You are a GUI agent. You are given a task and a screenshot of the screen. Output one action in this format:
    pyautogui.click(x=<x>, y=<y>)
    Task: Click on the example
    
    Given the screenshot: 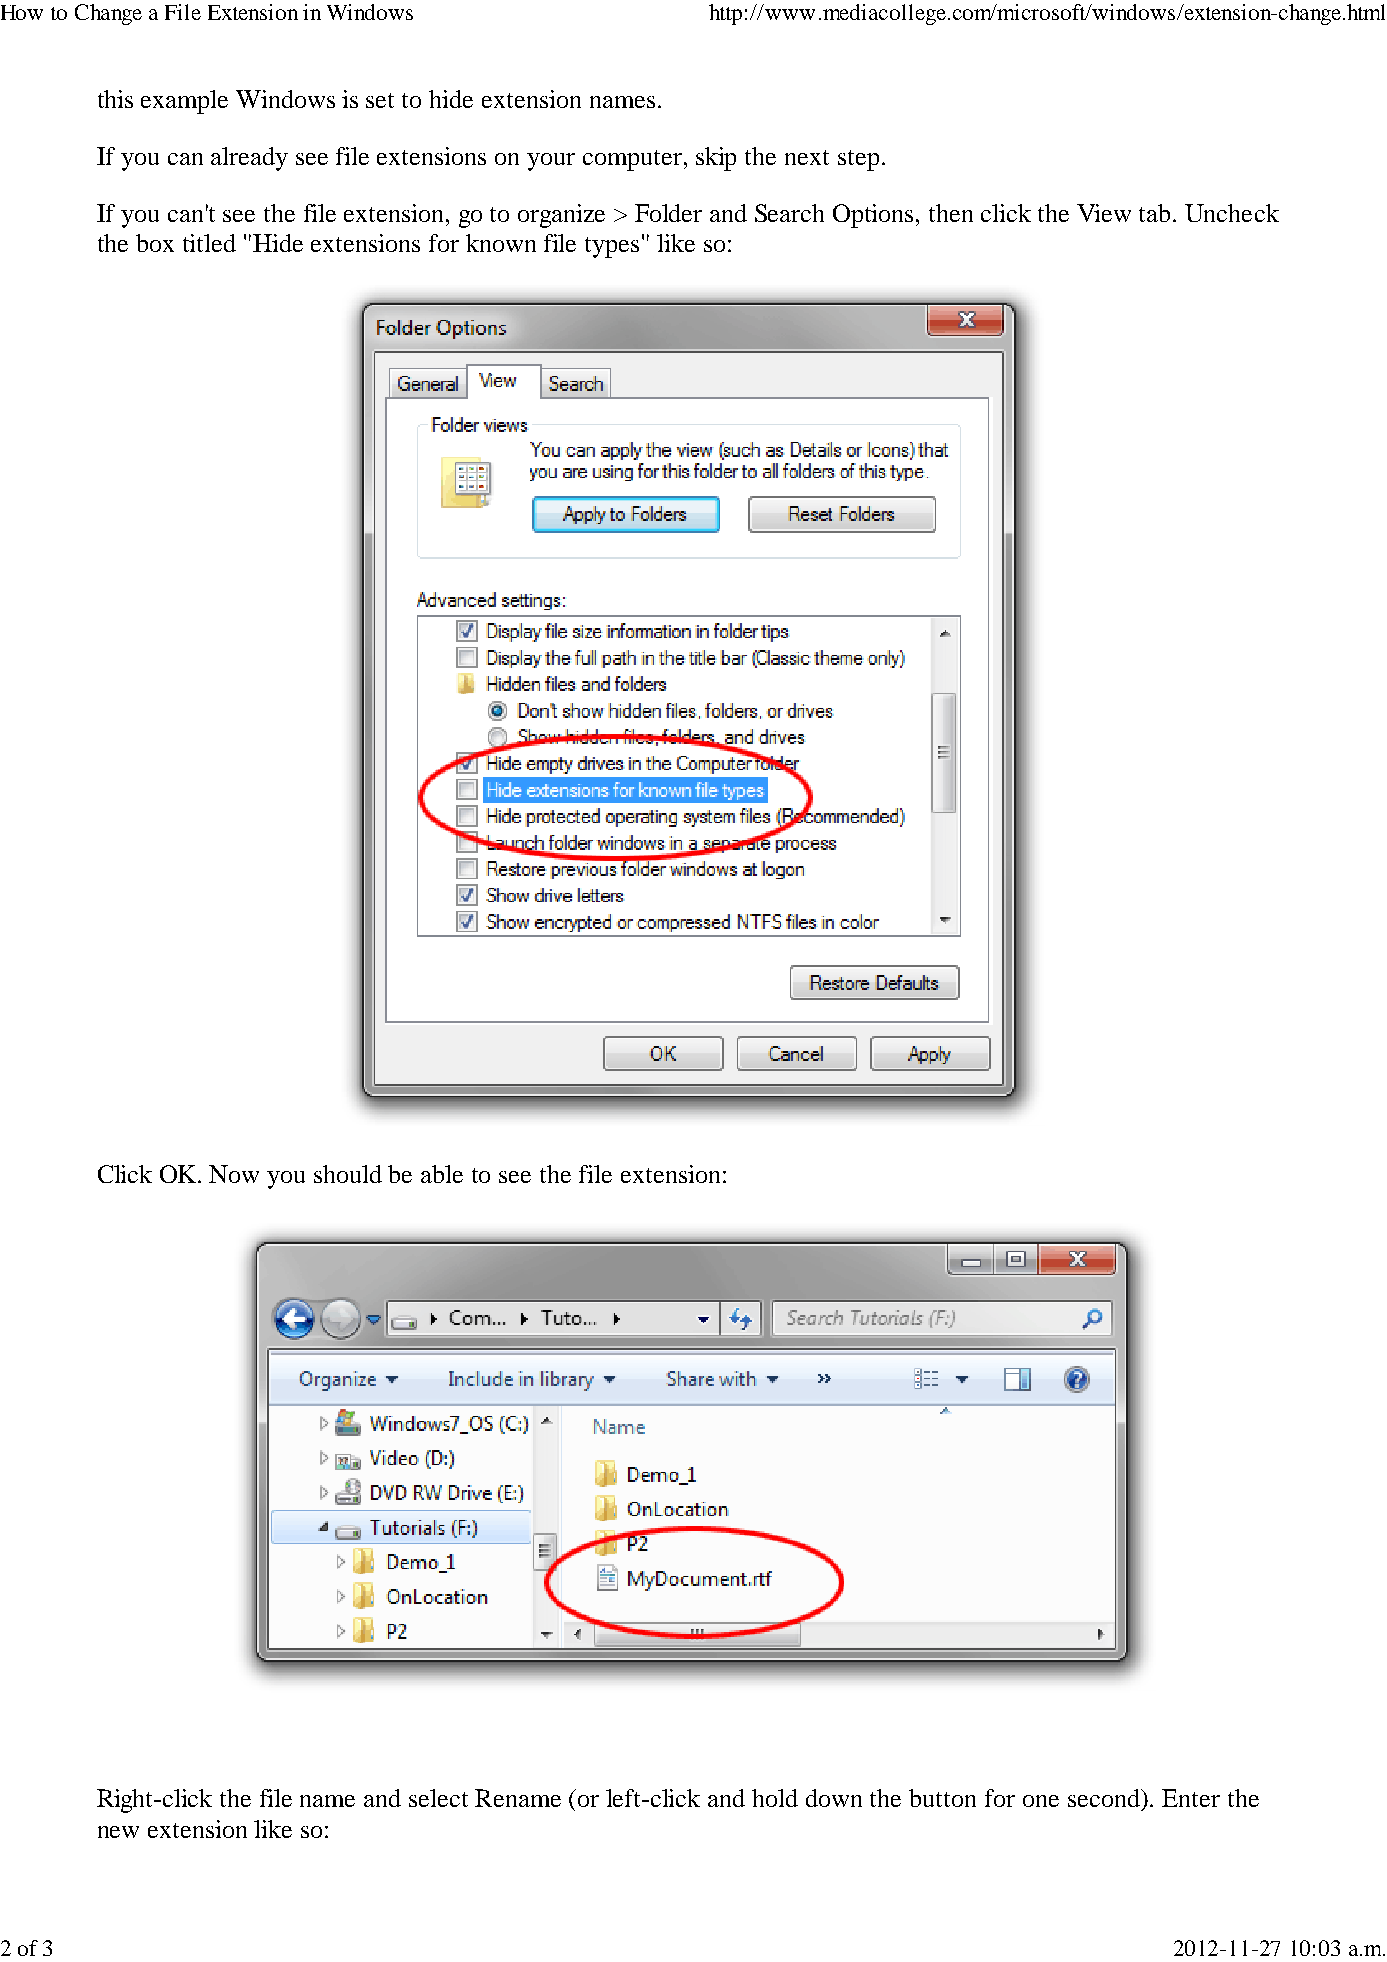 What is the action you would take?
    pyautogui.click(x=184, y=102)
